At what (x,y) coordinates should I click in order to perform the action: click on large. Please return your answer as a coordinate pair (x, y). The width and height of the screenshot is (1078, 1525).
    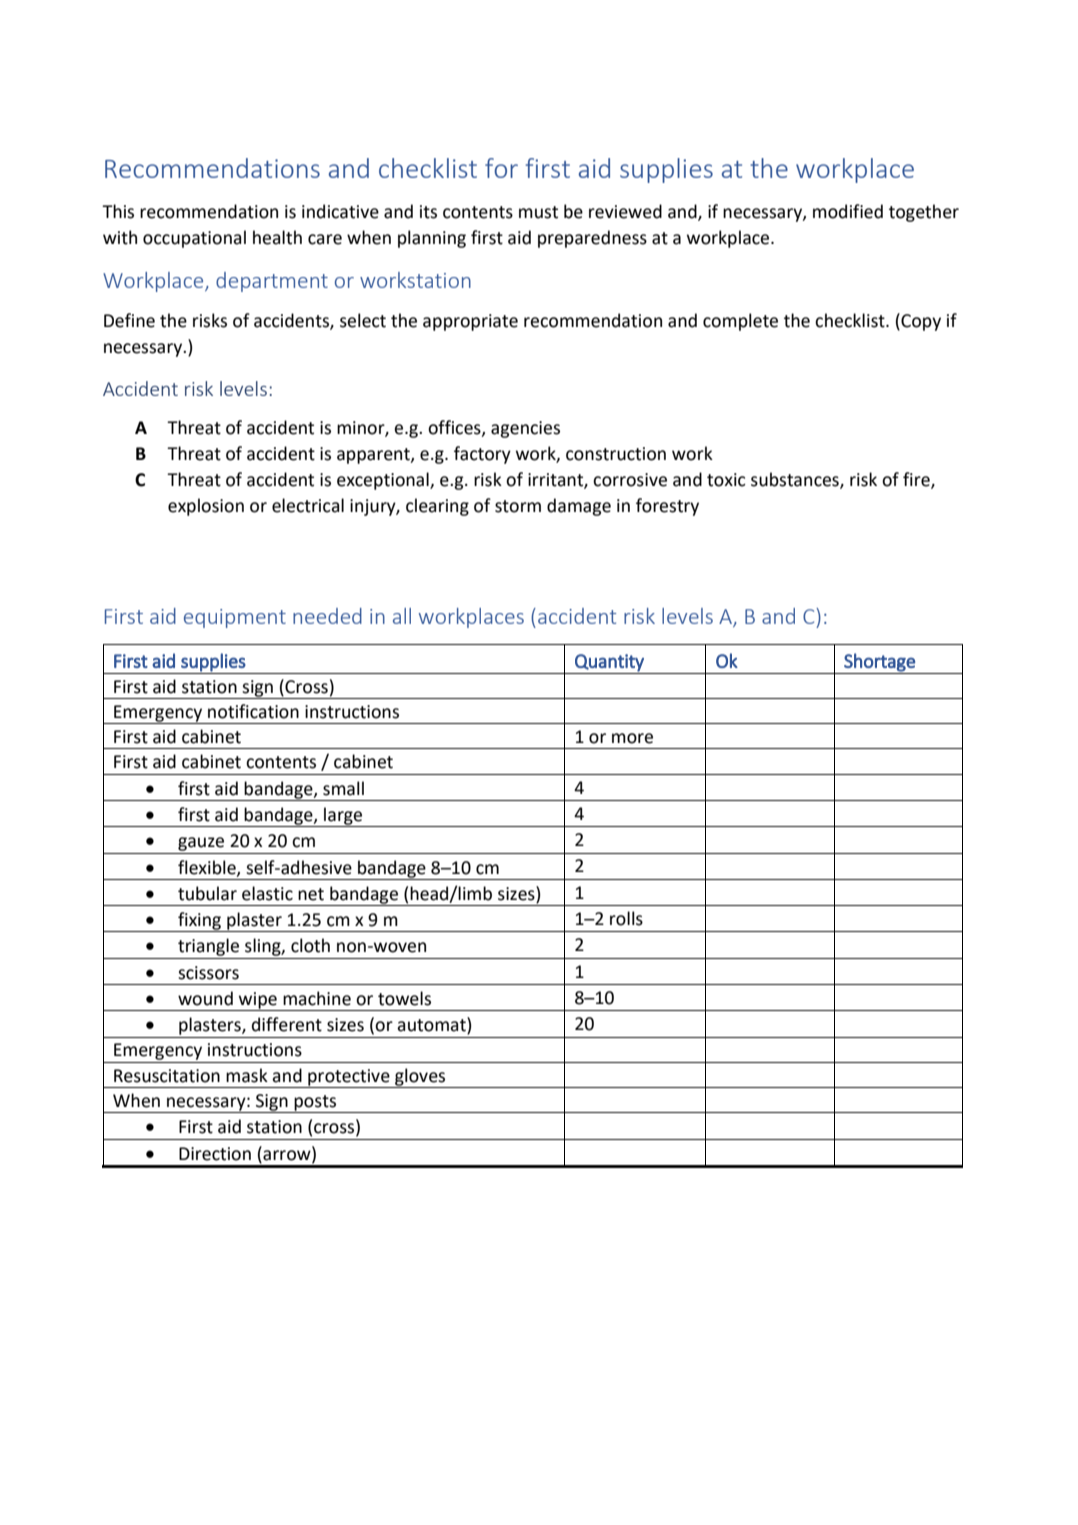
    Looking at the image, I should click on (343, 817).
